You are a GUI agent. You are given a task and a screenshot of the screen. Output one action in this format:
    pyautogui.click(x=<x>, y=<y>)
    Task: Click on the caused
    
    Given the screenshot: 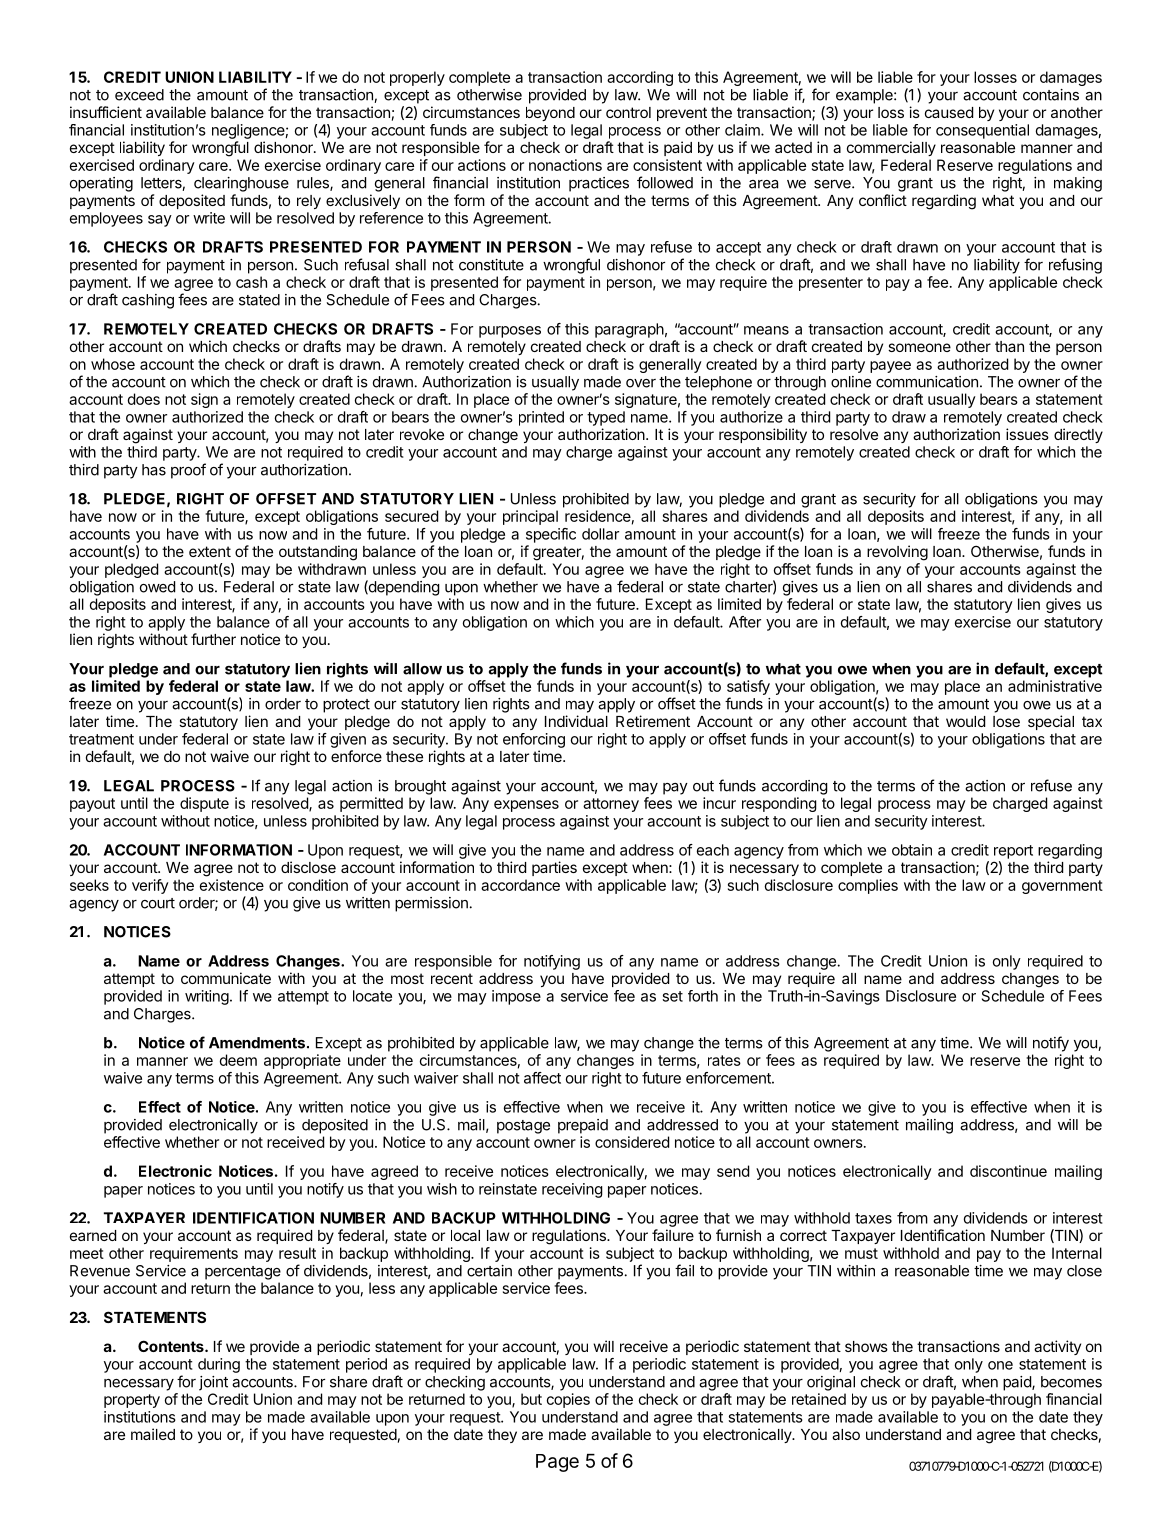 What is the action you would take?
    pyautogui.click(x=949, y=112)
